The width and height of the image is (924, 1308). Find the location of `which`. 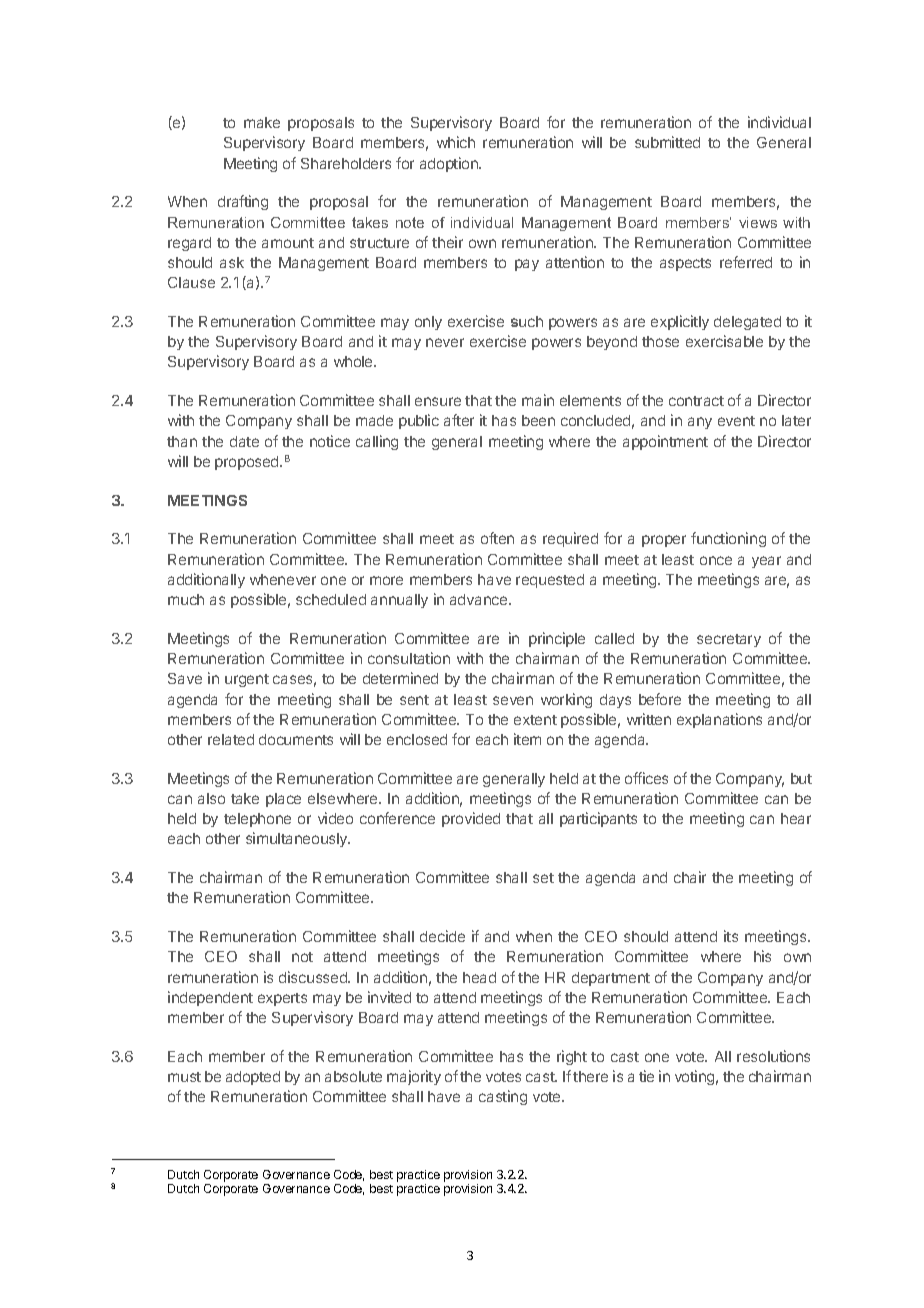

which is located at coordinates (456, 142).
